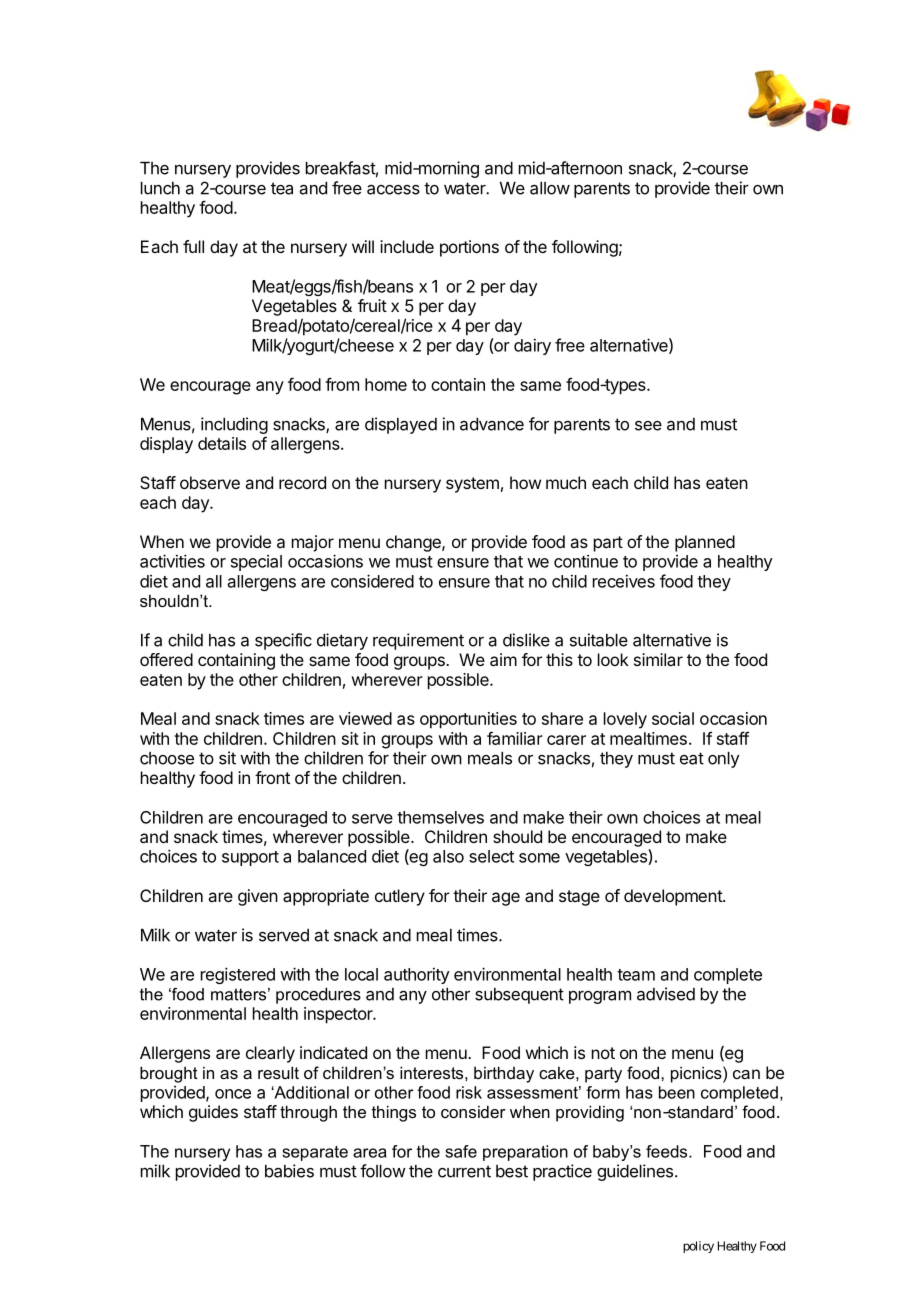 Image resolution: width=924 pixels, height=1308 pixels. I want to click on babies, so click(289, 1171).
